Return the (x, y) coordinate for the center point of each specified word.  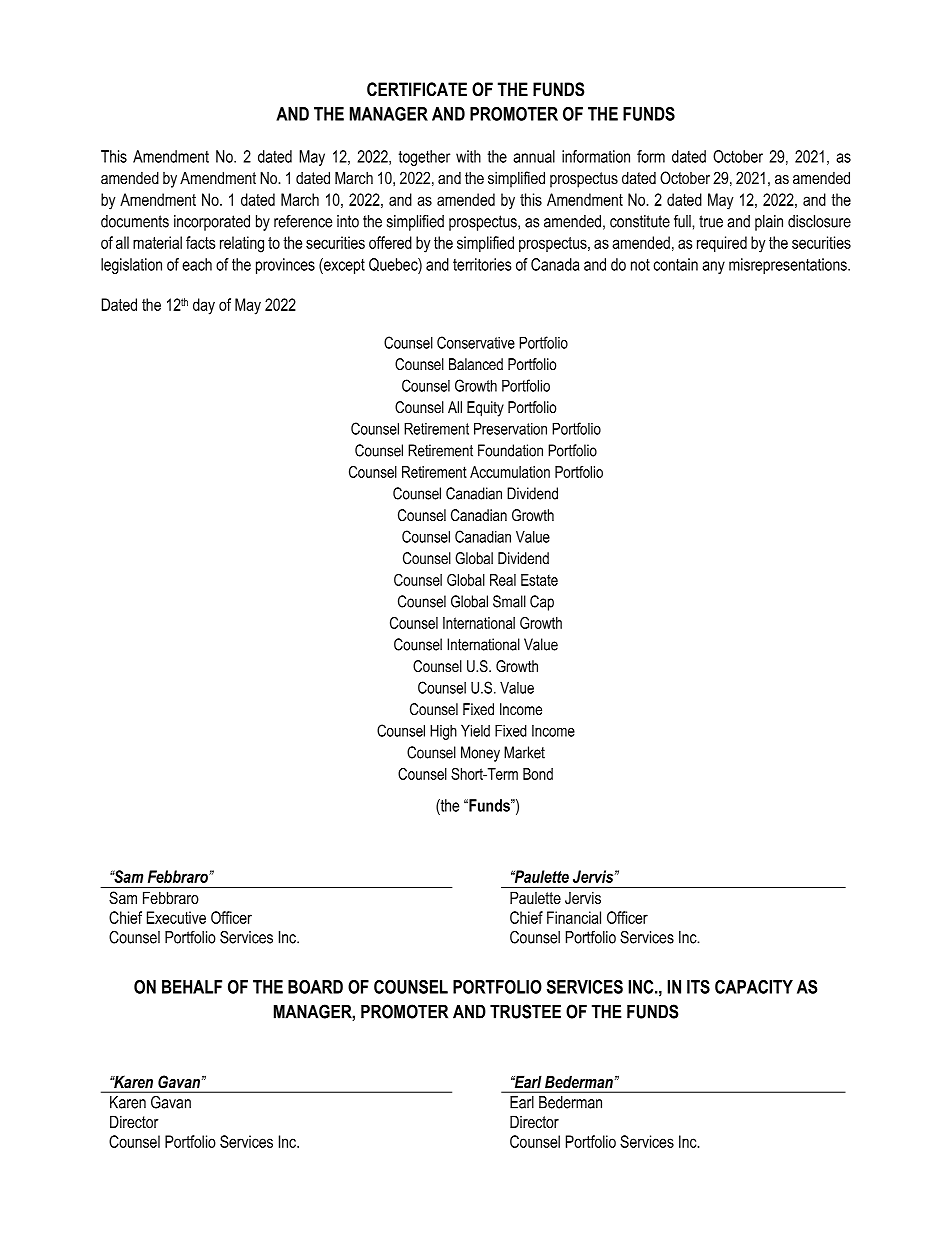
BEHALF (192, 987)
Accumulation (510, 472)
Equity (485, 409)
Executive (176, 917)
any (713, 267)
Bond (538, 774)
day (204, 306)
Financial (574, 917)
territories (482, 264)
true (711, 221)
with (468, 156)
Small (509, 601)
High (443, 732)
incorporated (212, 223)
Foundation (510, 450)
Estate (539, 580)
